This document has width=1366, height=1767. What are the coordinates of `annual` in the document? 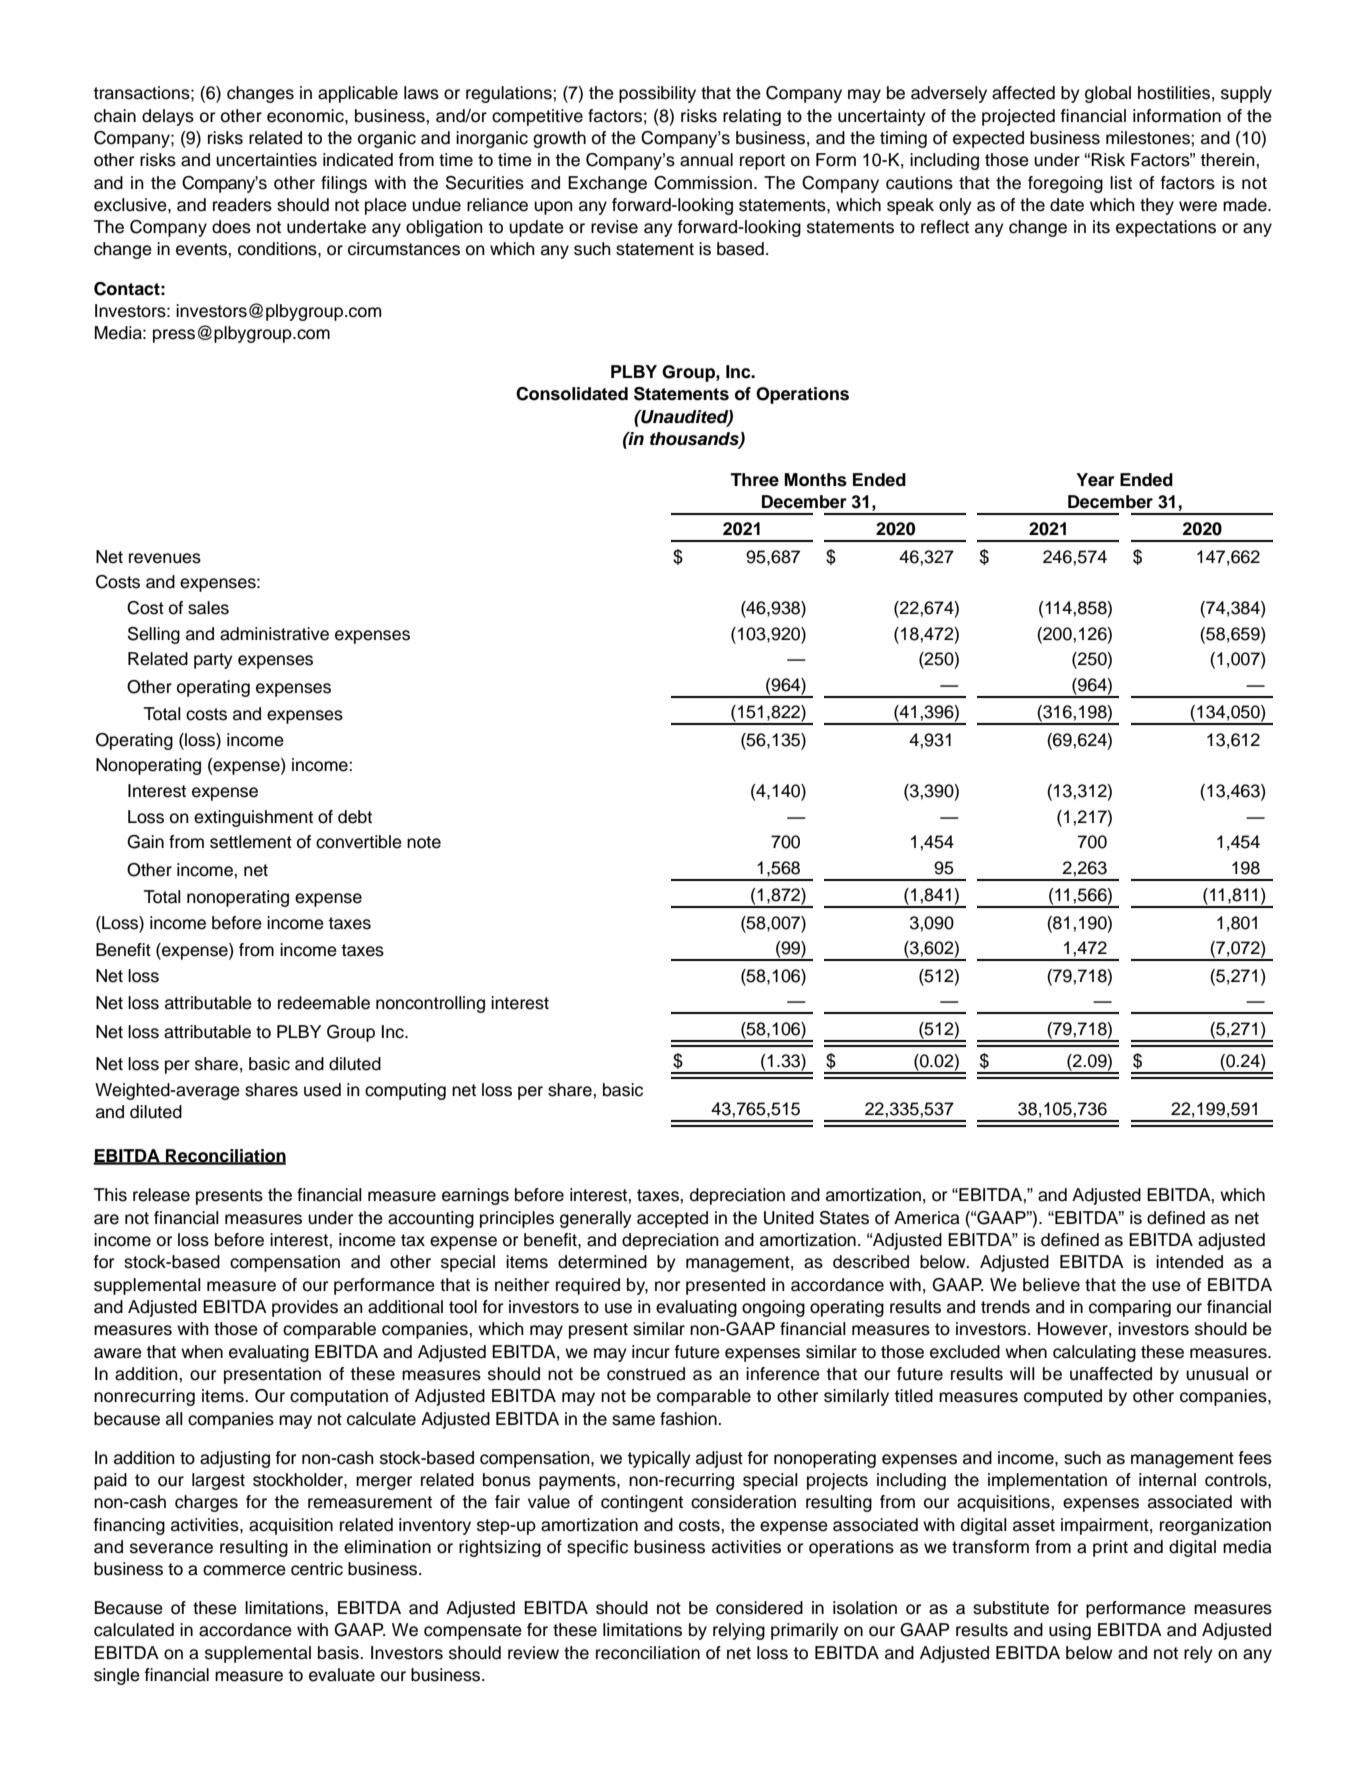 It's located at (706, 160).
